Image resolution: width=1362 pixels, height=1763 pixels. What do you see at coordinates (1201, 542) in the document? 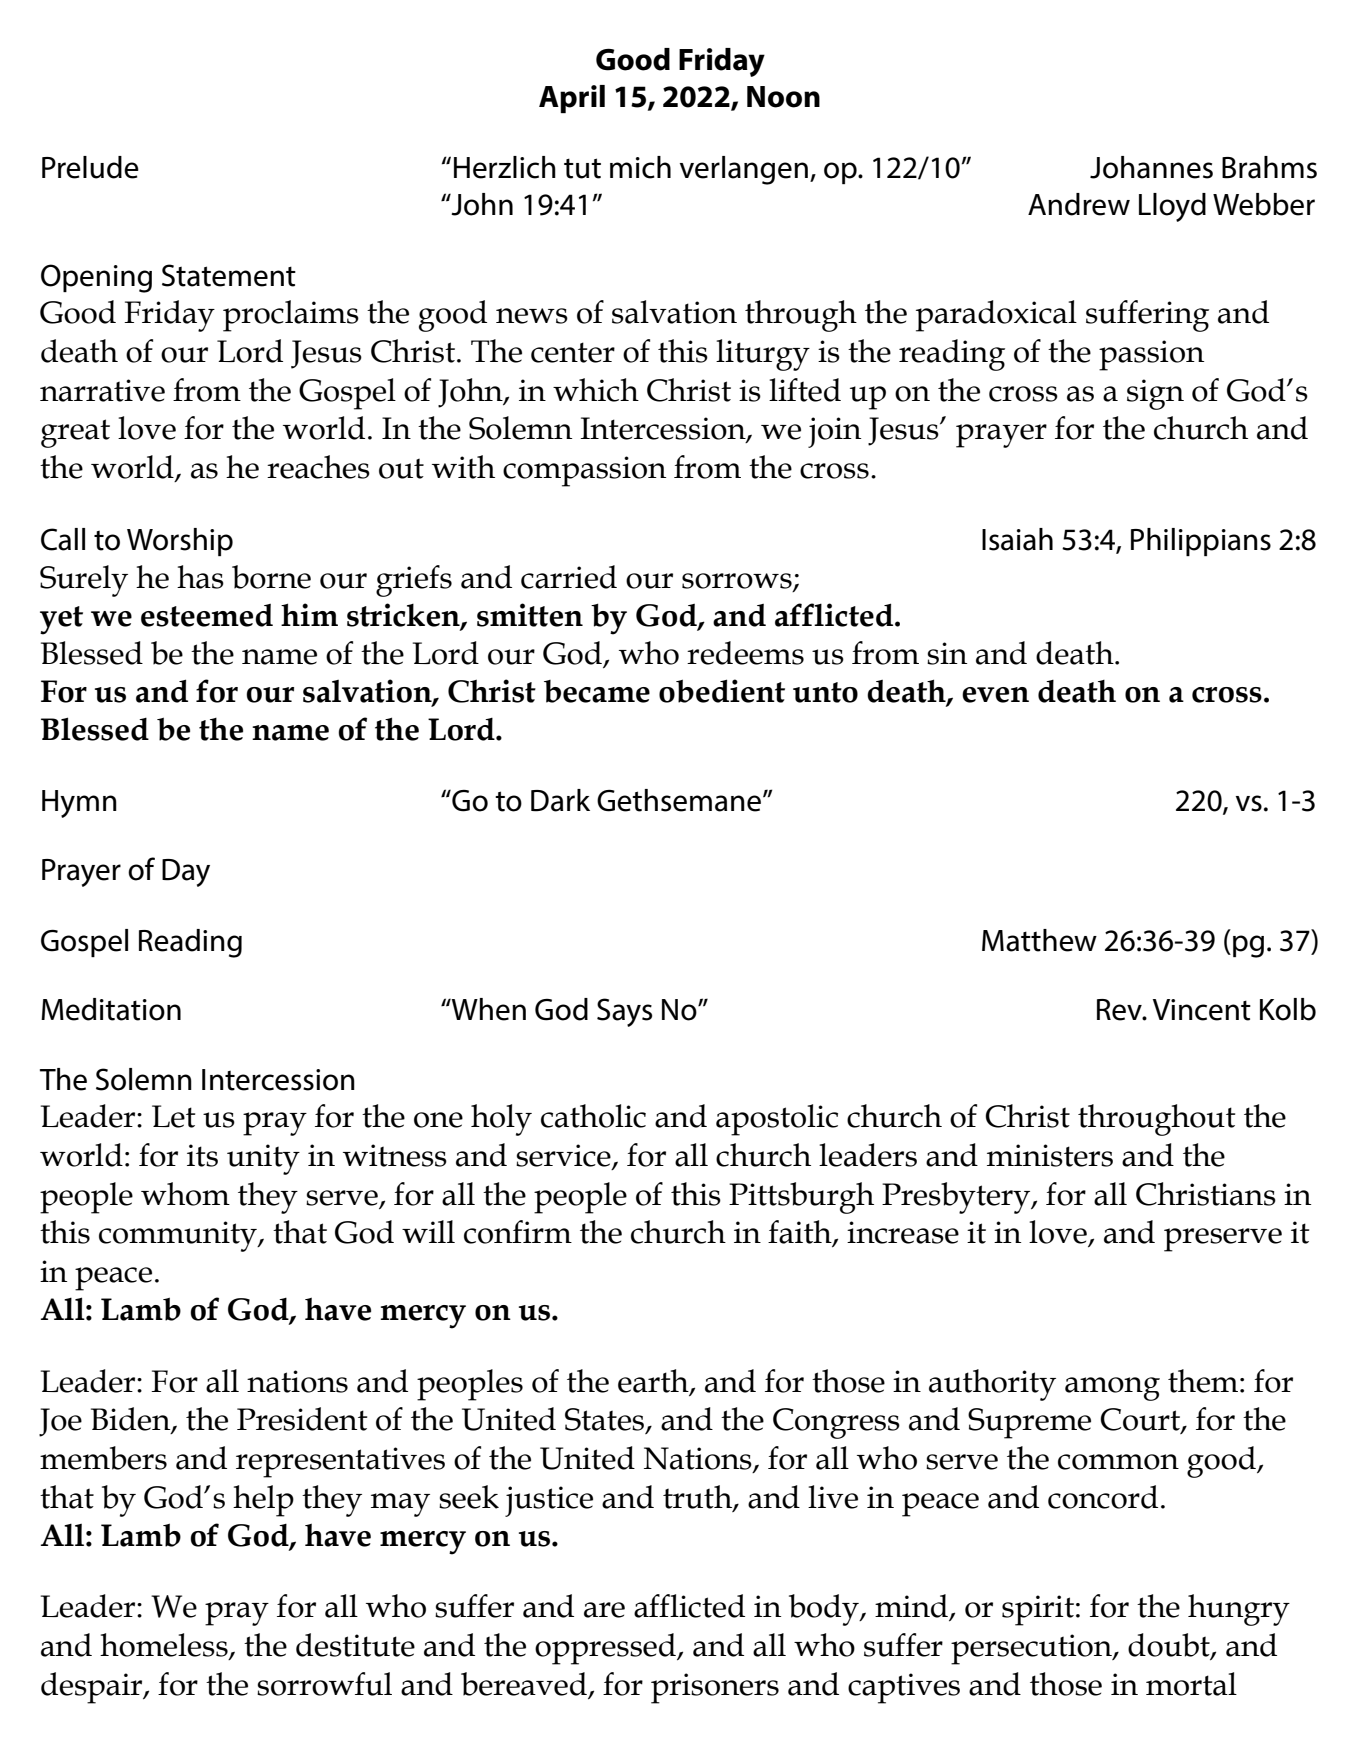
I see `Philippians` at bounding box center [1201, 542].
